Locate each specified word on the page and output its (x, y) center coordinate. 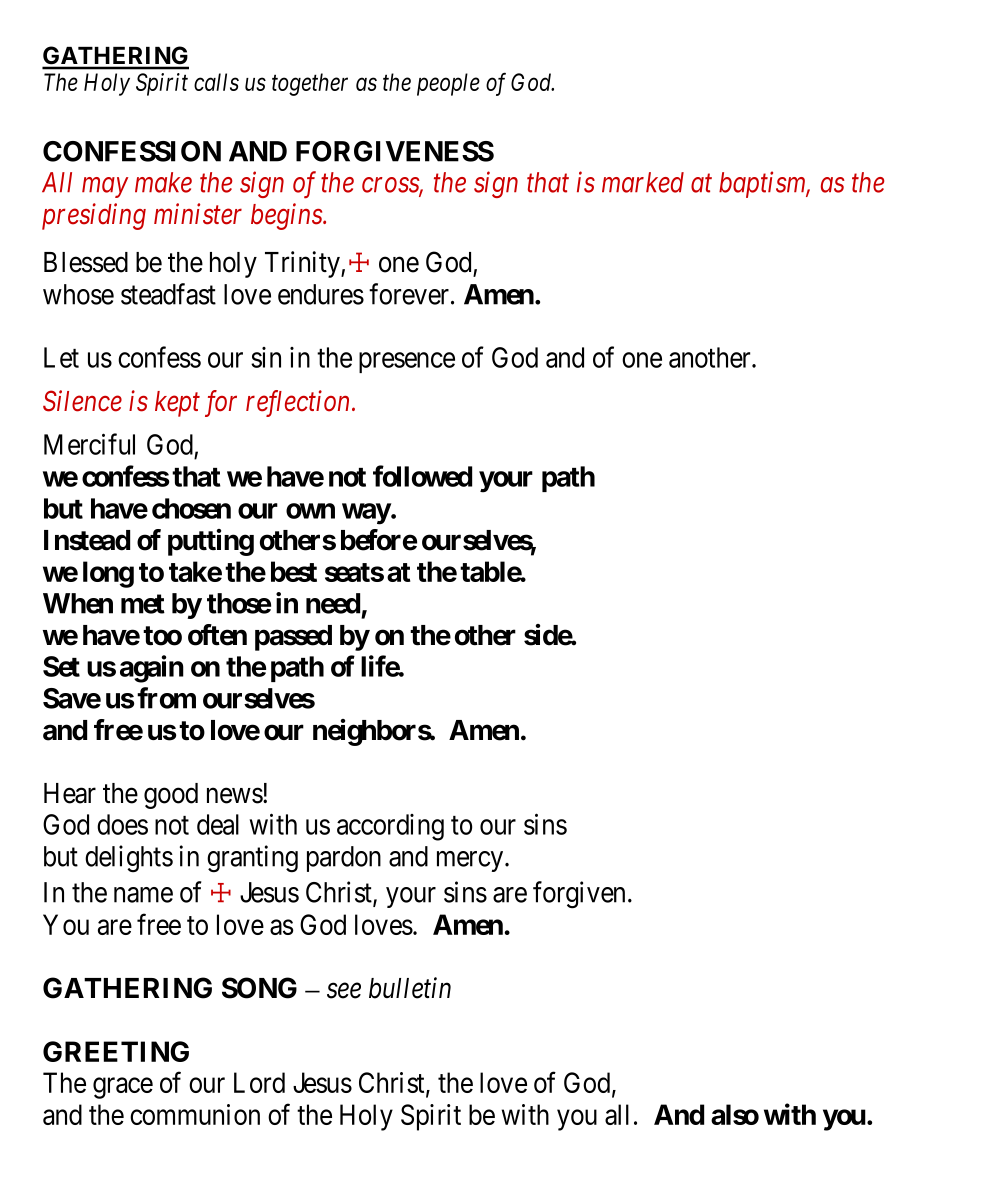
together (310, 84)
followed (422, 476)
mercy (471, 861)
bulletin (410, 988)
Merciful (89, 444)
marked (643, 182)
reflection (299, 403)
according (390, 827)
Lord (259, 1082)
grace (123, 1088)
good (171, 796)
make (163, 182)
